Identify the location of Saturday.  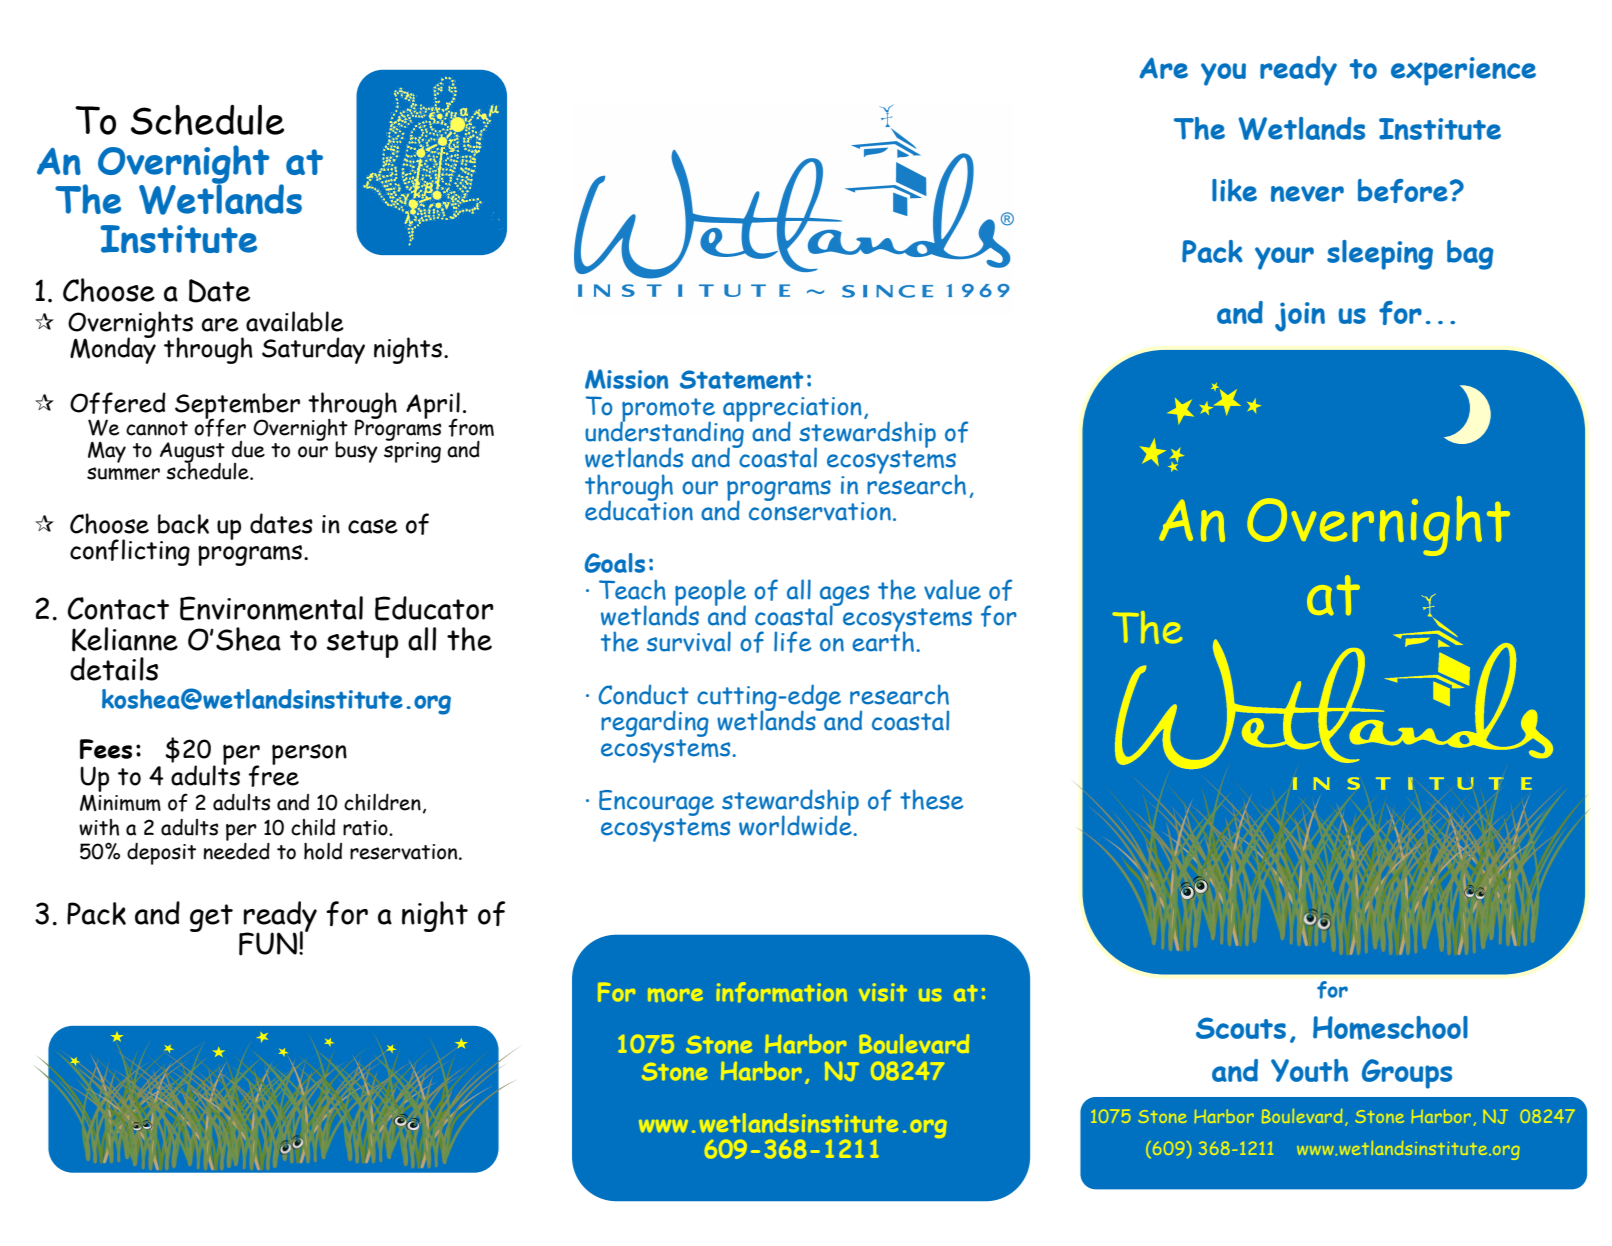
(313, 350).
